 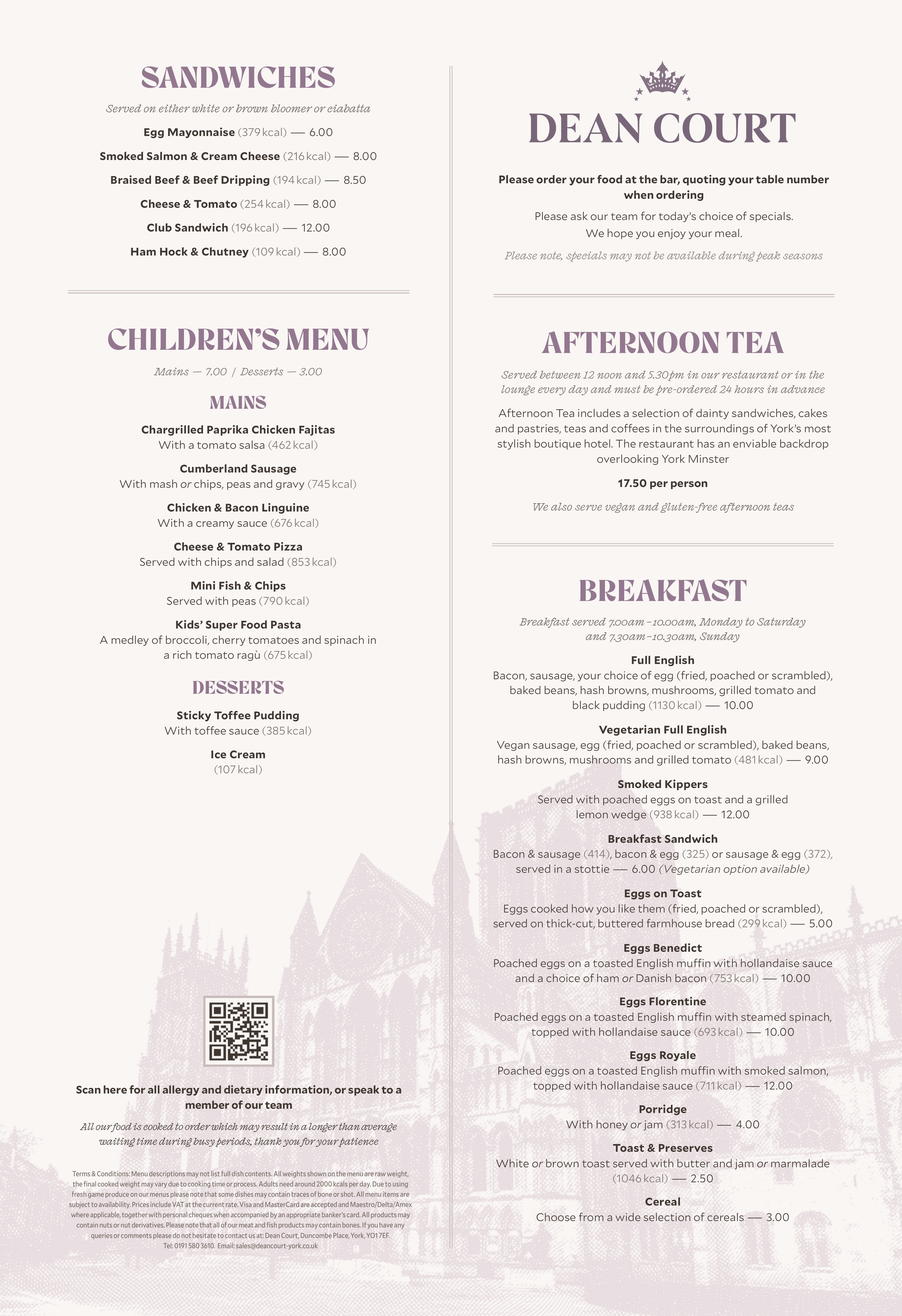 What do you see at coordinates (704, 180) in the image?
I see `quoting` at bounding box center [704, 180].
